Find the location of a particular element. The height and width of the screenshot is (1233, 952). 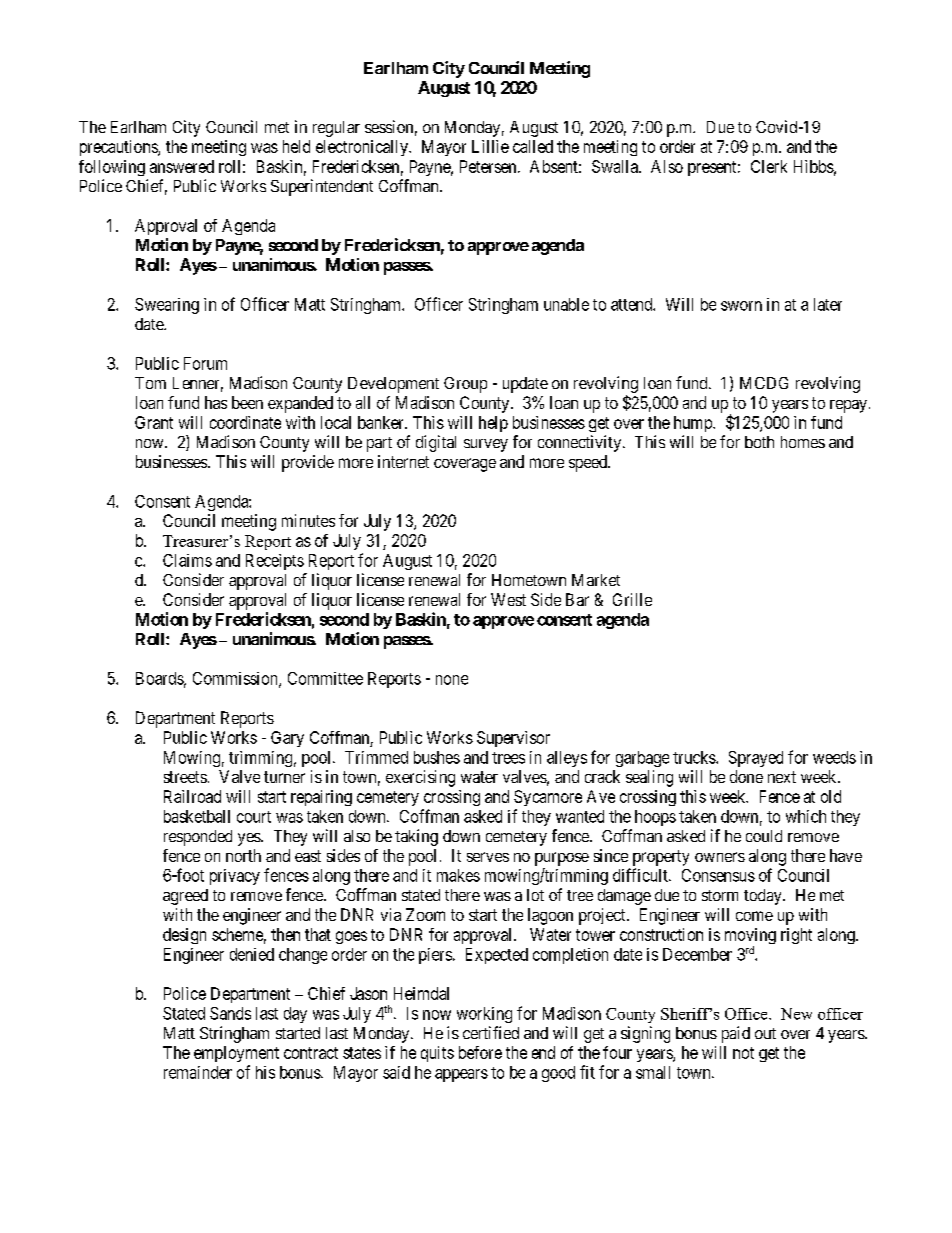

Claims is located at coordinates (187, 560).
